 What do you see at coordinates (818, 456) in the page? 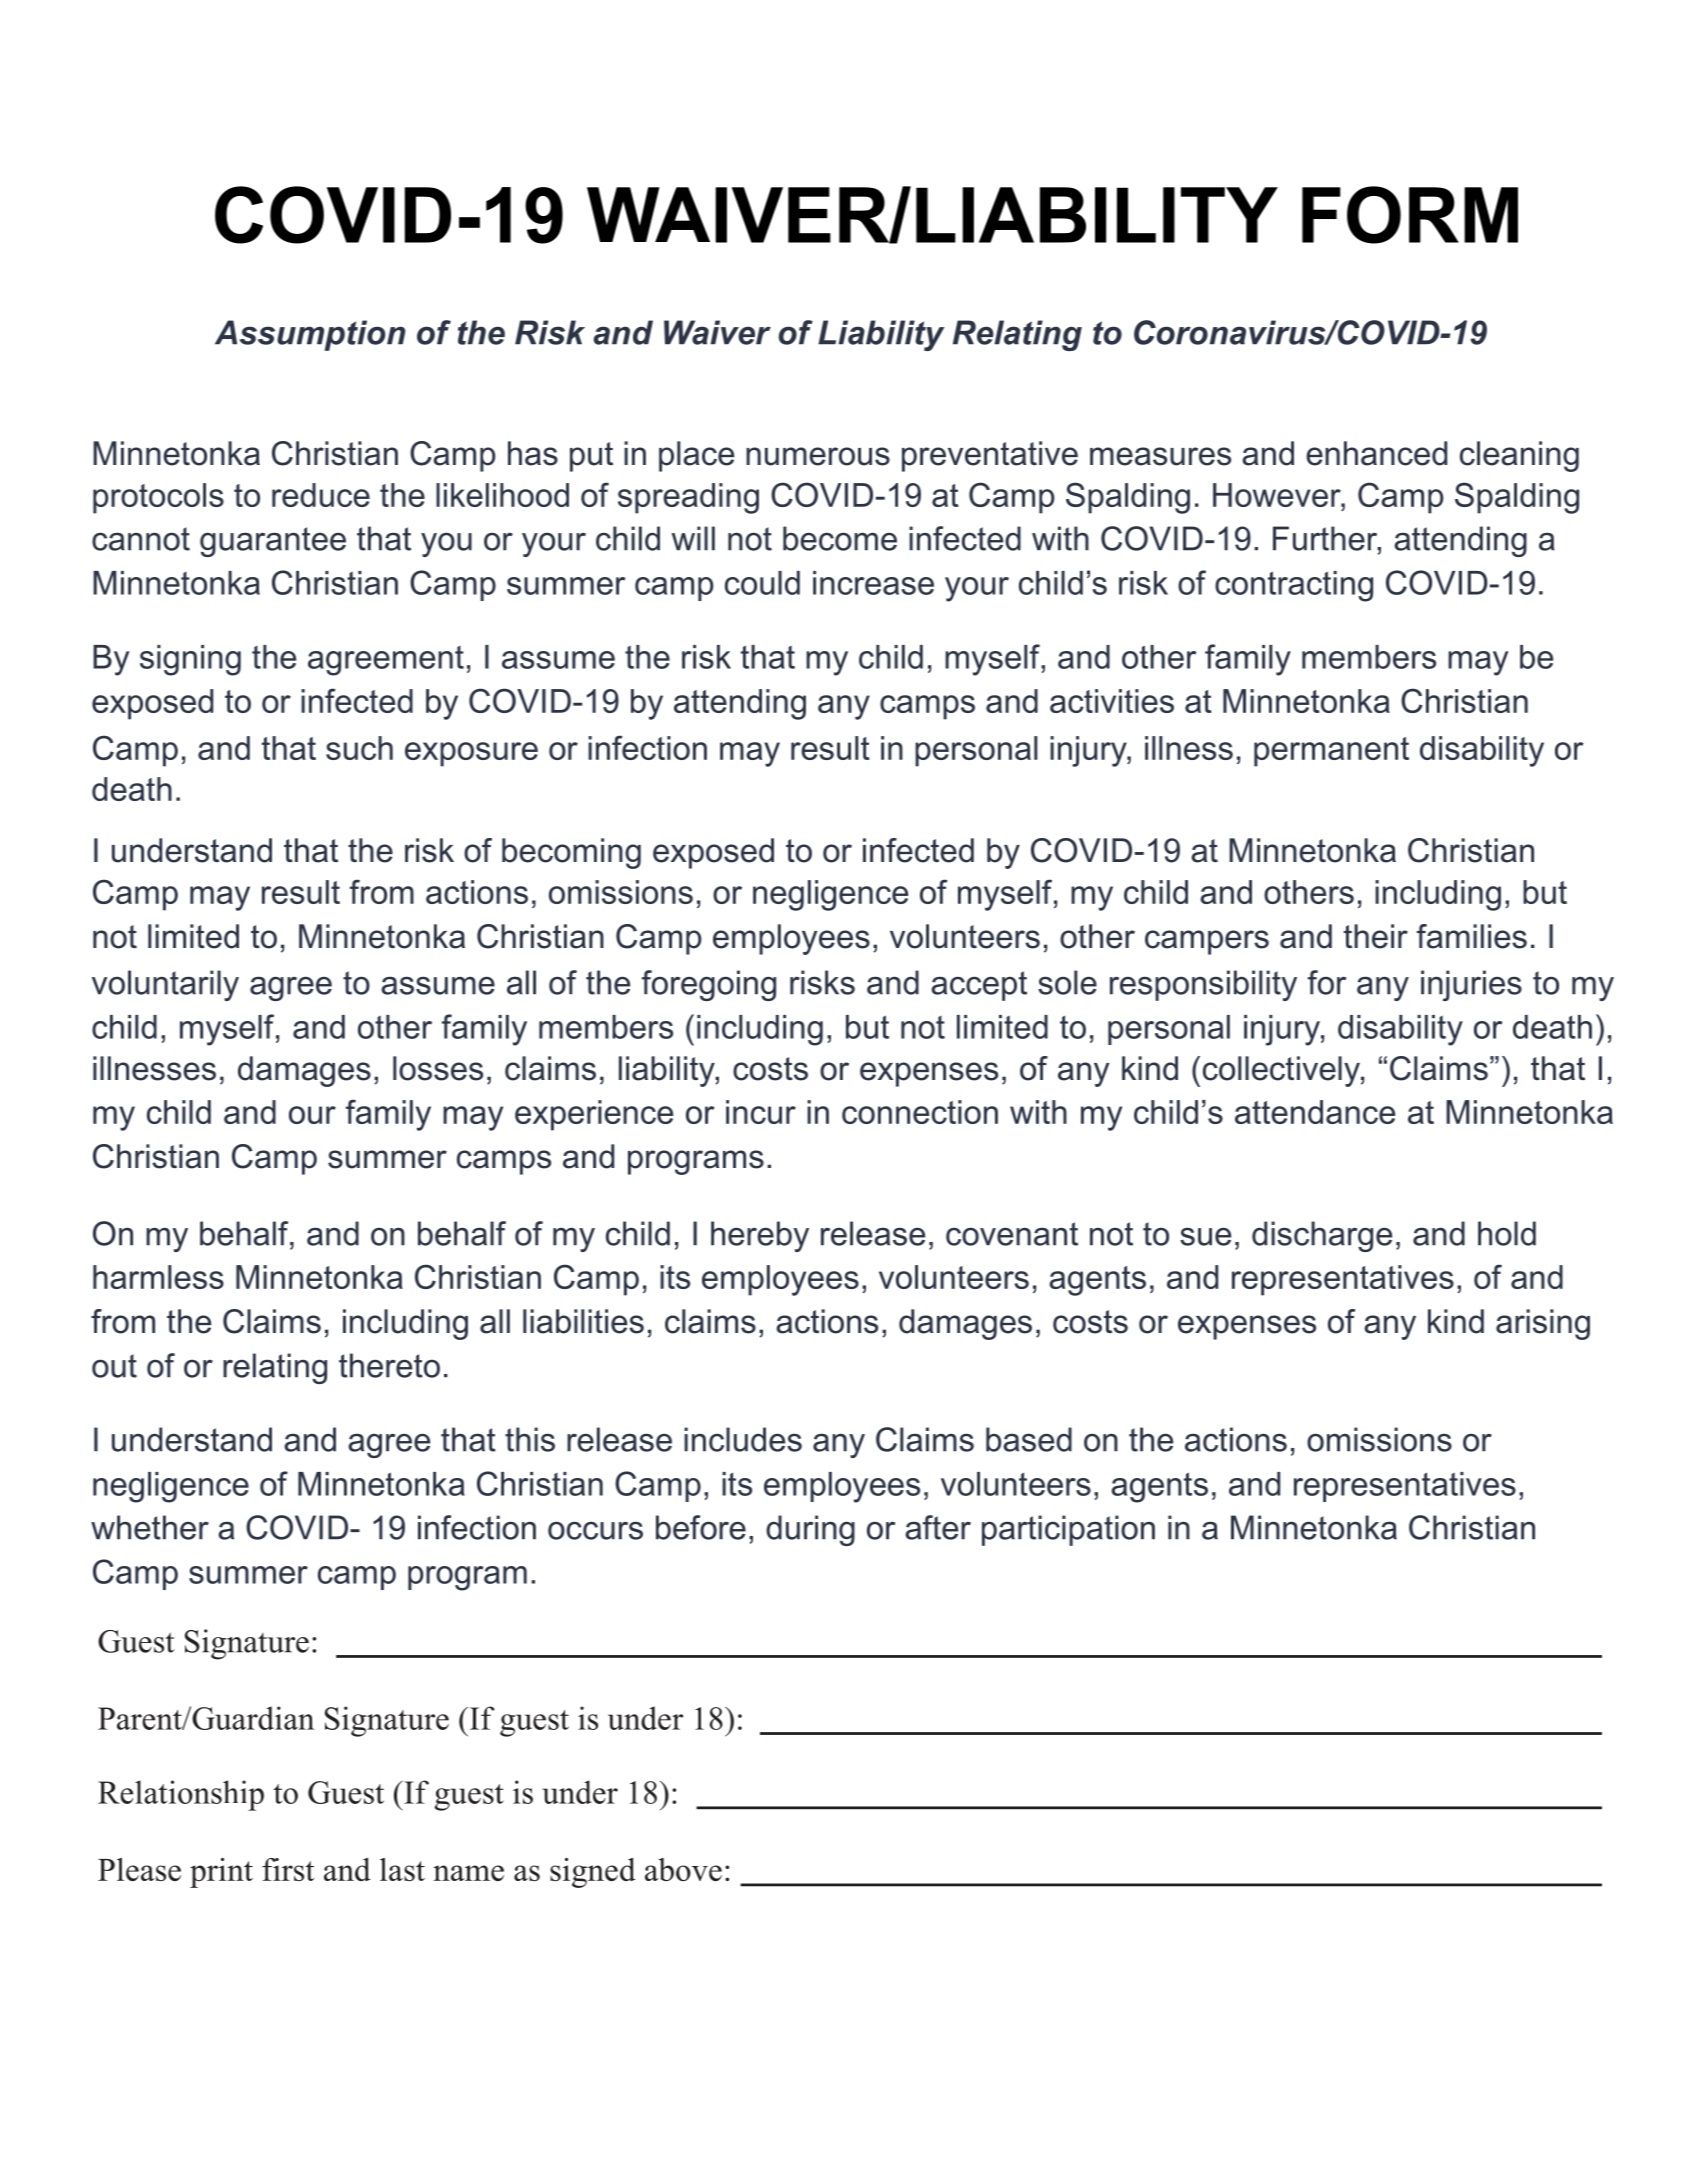
I see `numerous` at bounding box center [818, 456].
